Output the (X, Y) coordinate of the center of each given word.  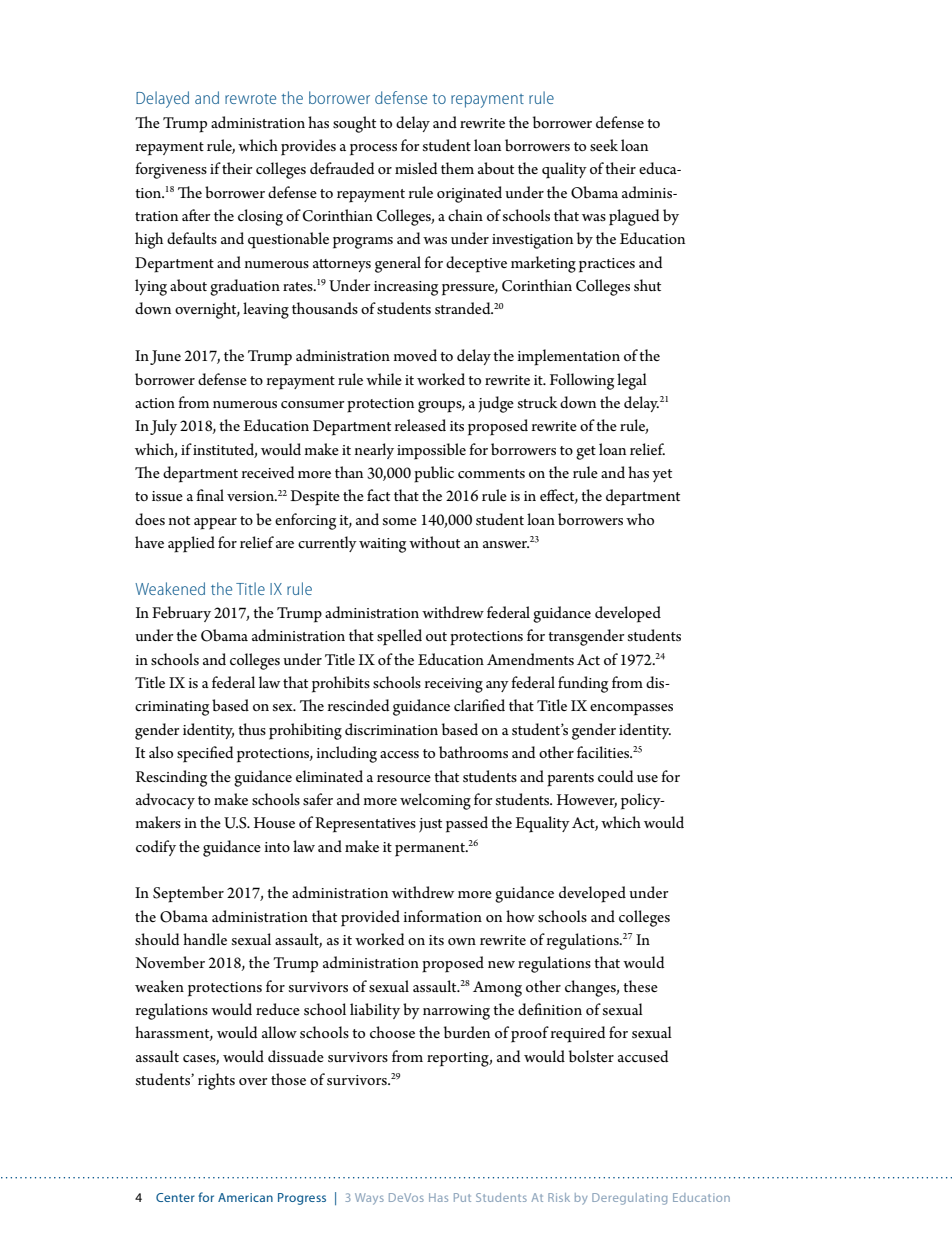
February (181, 614)
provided (370, 918)
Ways (369, 1199)
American (245, 1197)
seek (604, 145)
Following (582, 381)
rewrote (250, 99)
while (384, 379)
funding (583, 684)
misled (416, 168)
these (640, 986)
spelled (399, 637)
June (165, 357)
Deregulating (629, 1199)
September (188, 894)
